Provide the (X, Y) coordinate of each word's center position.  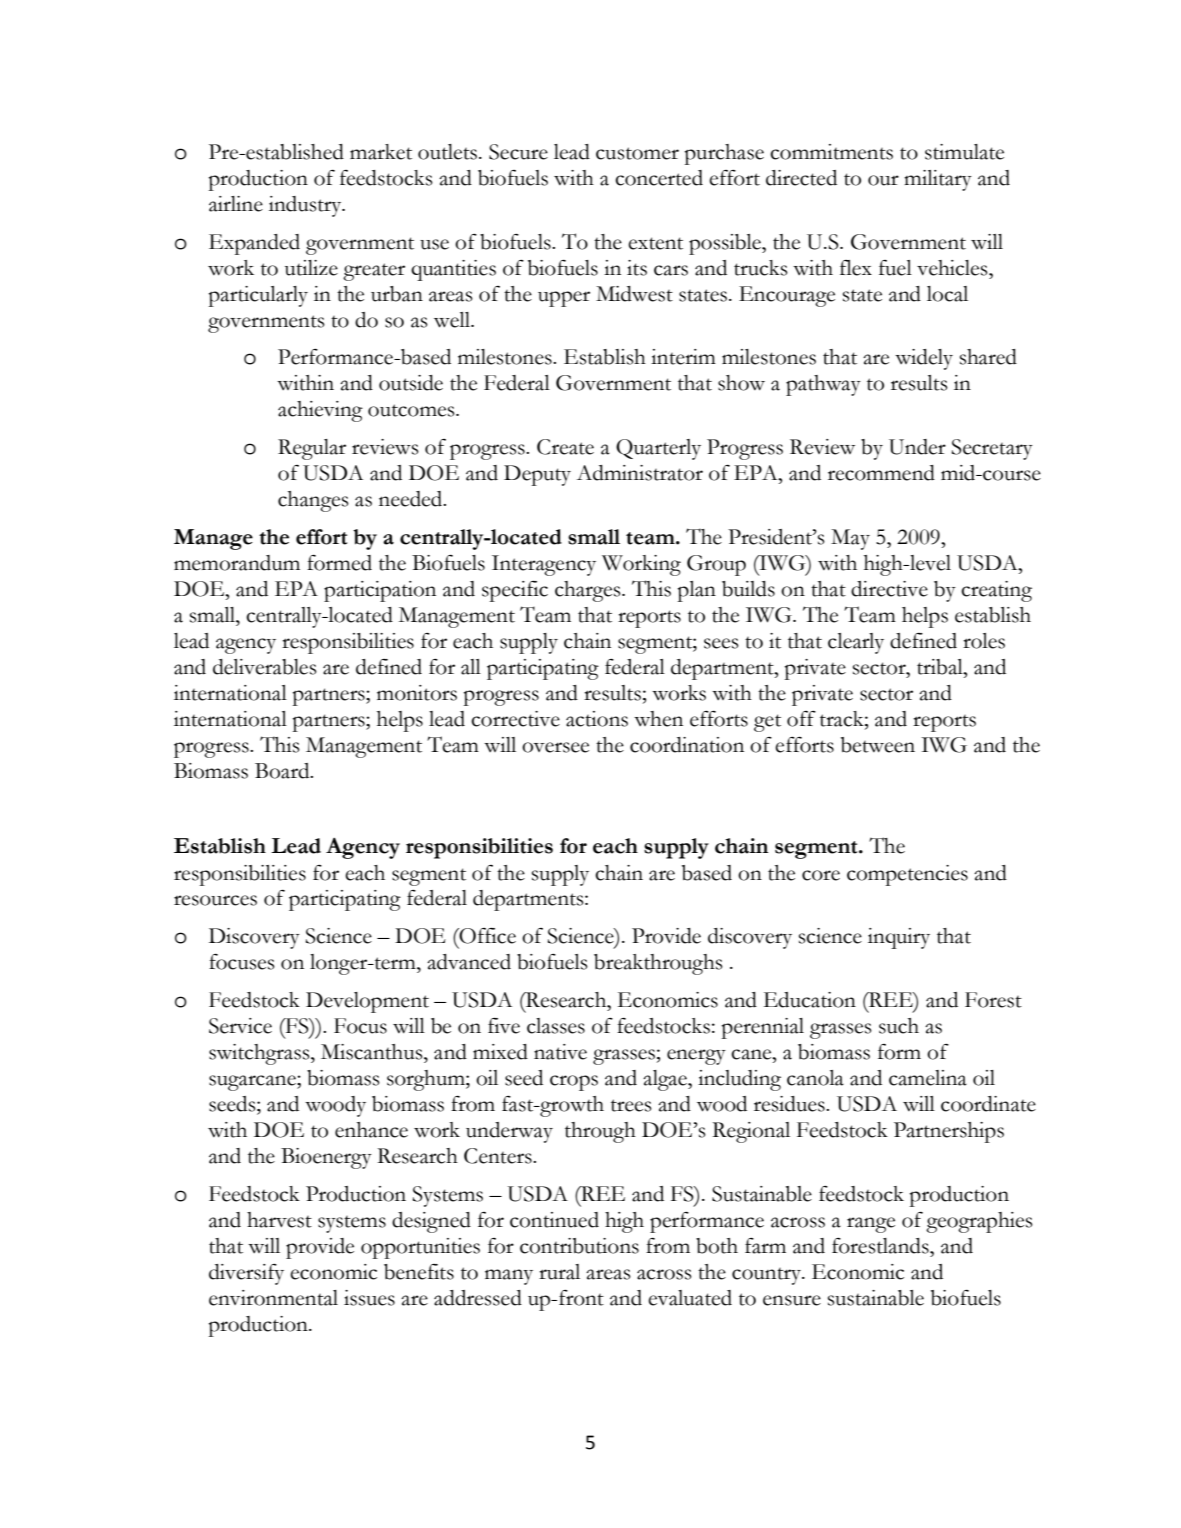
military (938, 180)
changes (313, 501)
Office (486, 936)
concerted (659, 178)
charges (589, 591)
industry (306, 206)
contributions (579, 1246)
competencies (907, 875)
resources (215, 900)
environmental (273, 1298)
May (850, 539)
